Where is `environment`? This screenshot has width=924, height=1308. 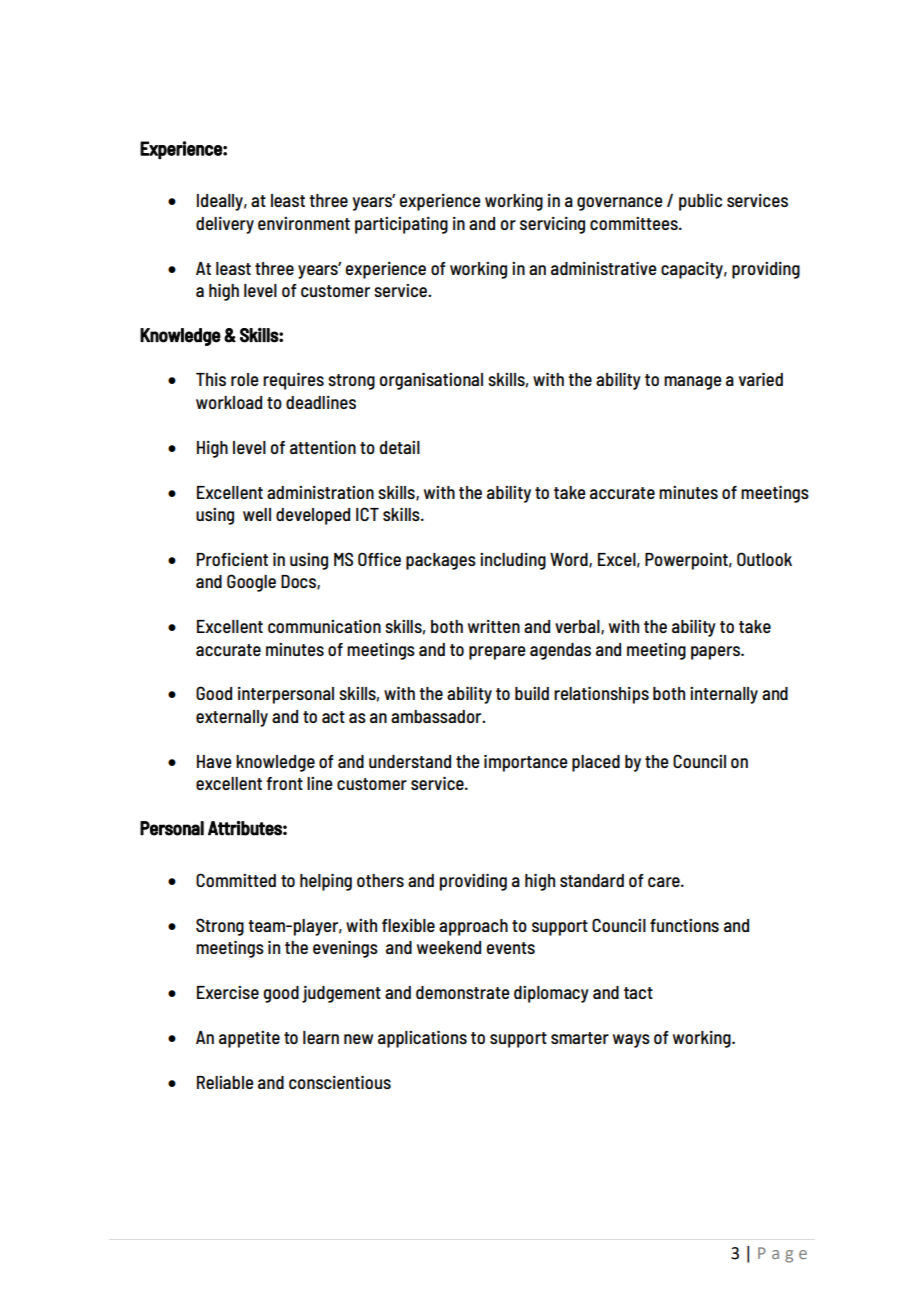 environment is located at coordinates (304, 223).
